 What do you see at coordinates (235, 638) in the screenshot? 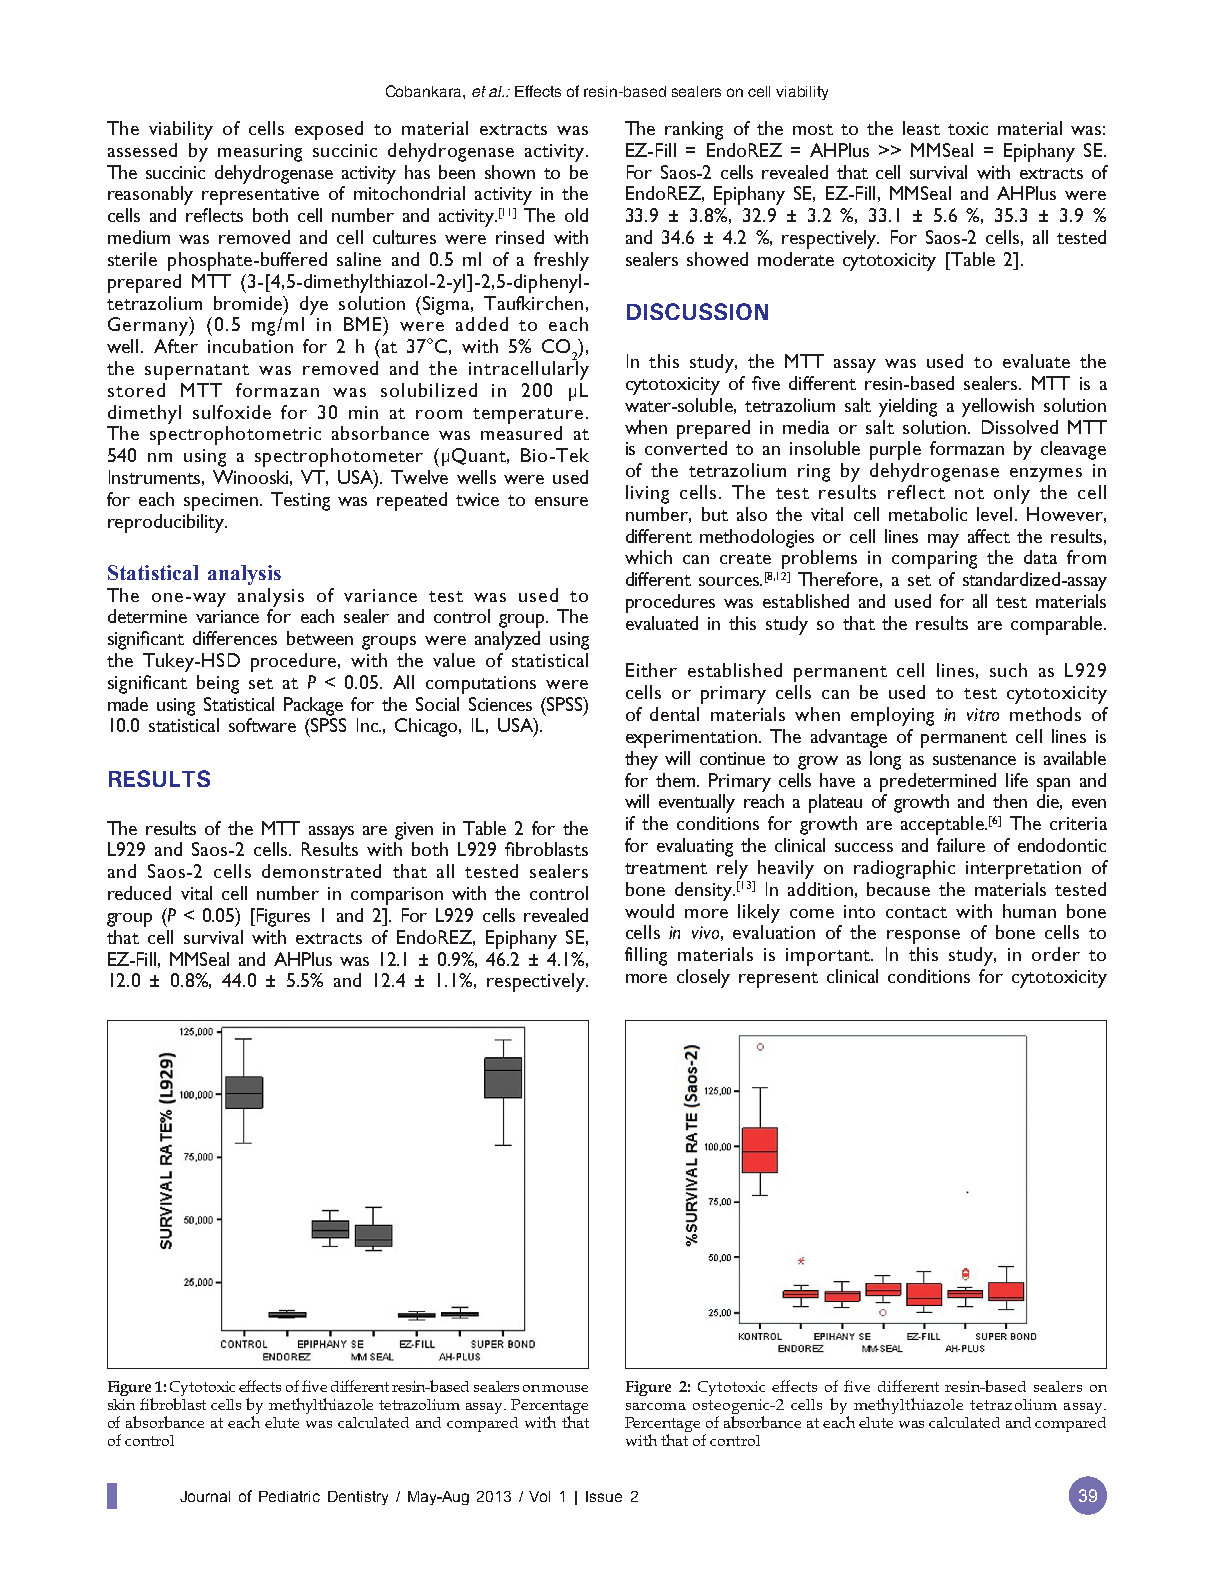
I see `differences` at bounding box center [235, 638].
